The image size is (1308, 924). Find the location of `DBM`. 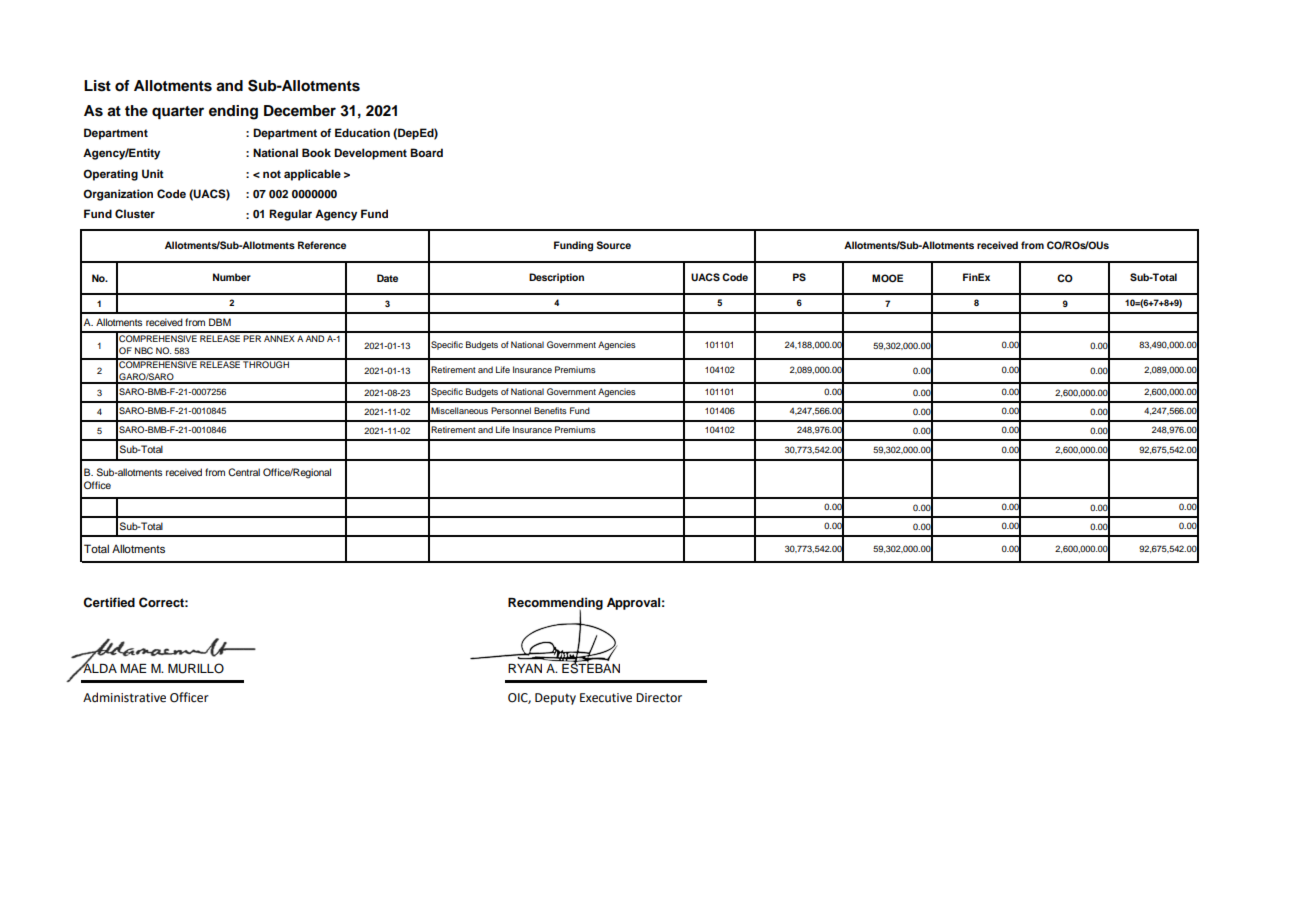

DBM is located at coordinates (220, 322).
